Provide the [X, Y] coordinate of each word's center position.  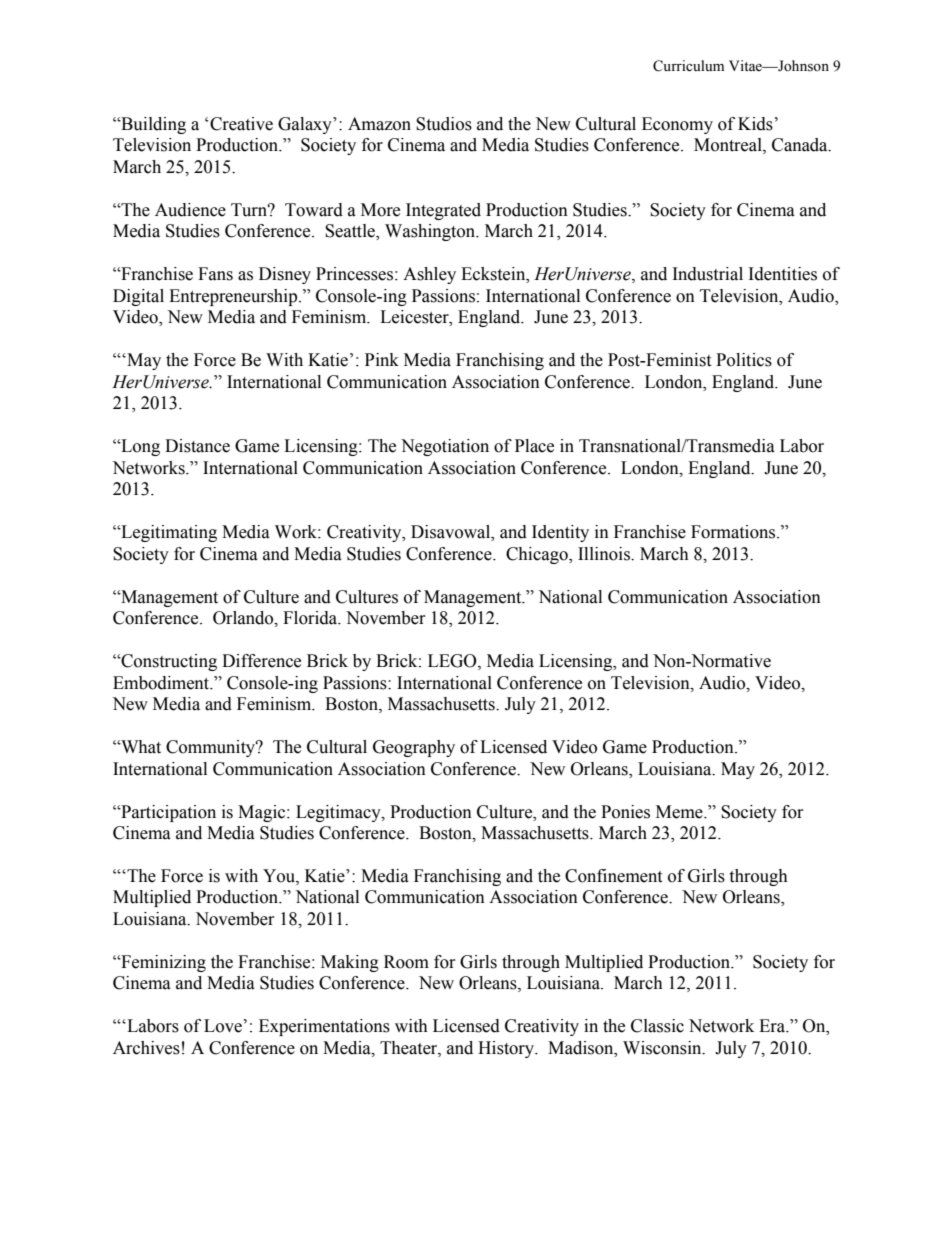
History [507, 1049]
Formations [734, 532]
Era [773, 1026]
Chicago [538, 555]
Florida [311, 618]
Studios [444, 124]
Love [223, 1026]
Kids [755, 124]
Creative [241, 124]
